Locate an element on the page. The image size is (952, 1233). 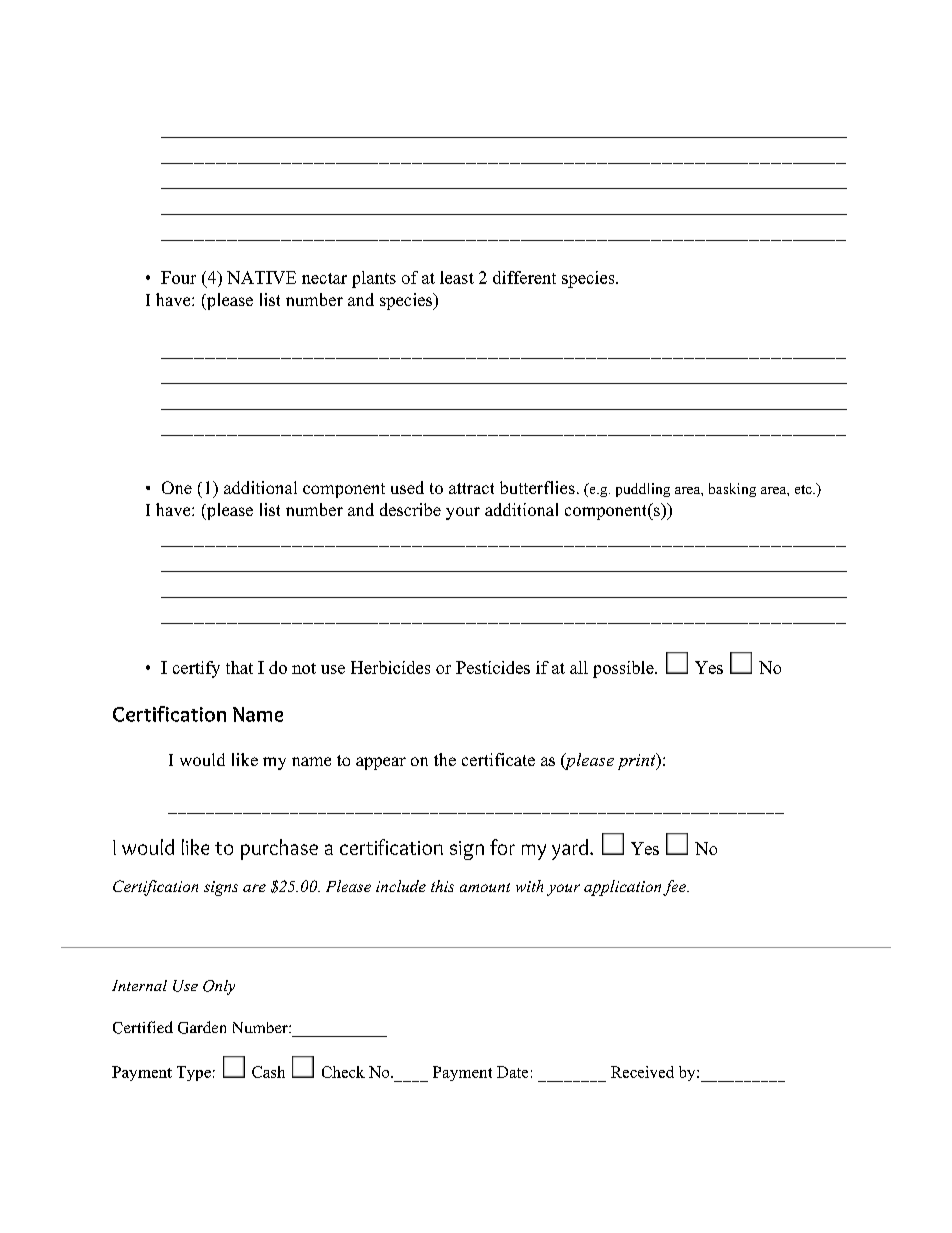
Four is located at coordinates (178, 277).
